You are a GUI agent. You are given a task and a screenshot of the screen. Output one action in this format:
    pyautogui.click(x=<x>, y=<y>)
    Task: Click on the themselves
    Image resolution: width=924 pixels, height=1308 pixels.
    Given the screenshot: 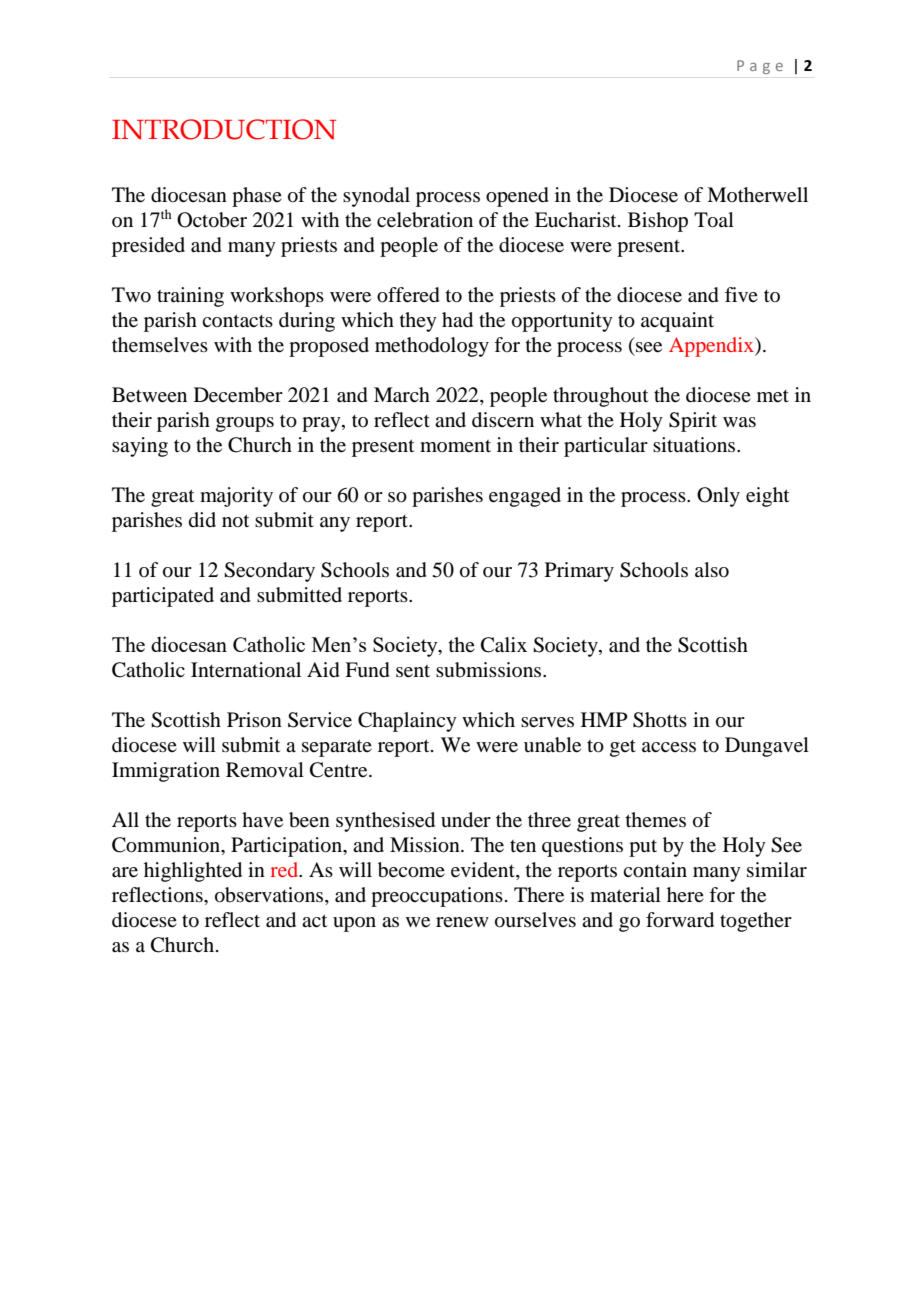 What is the action you would take?
    pyautogui.click(x=160, y=345)
